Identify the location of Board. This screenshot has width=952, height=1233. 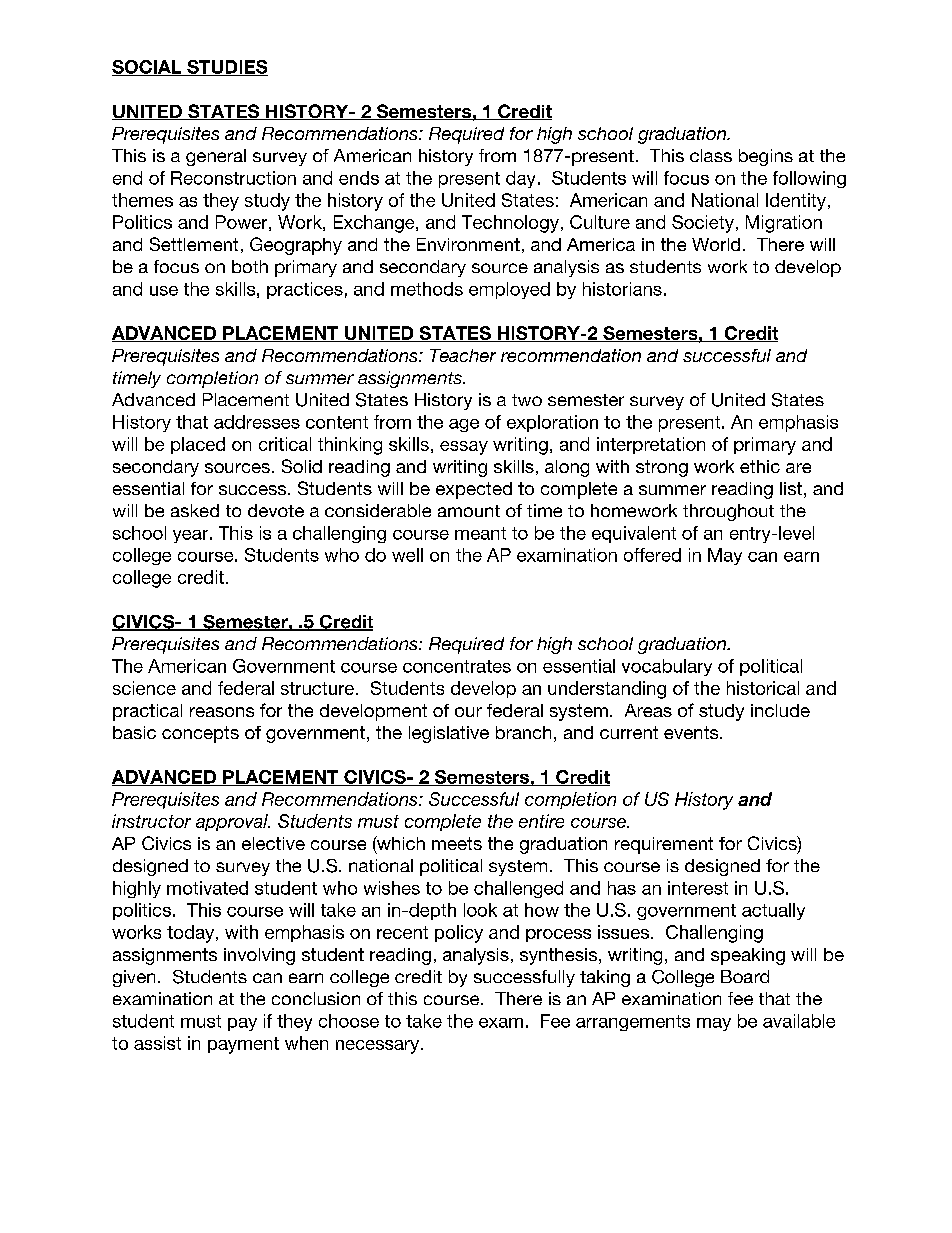
(745, 976).
